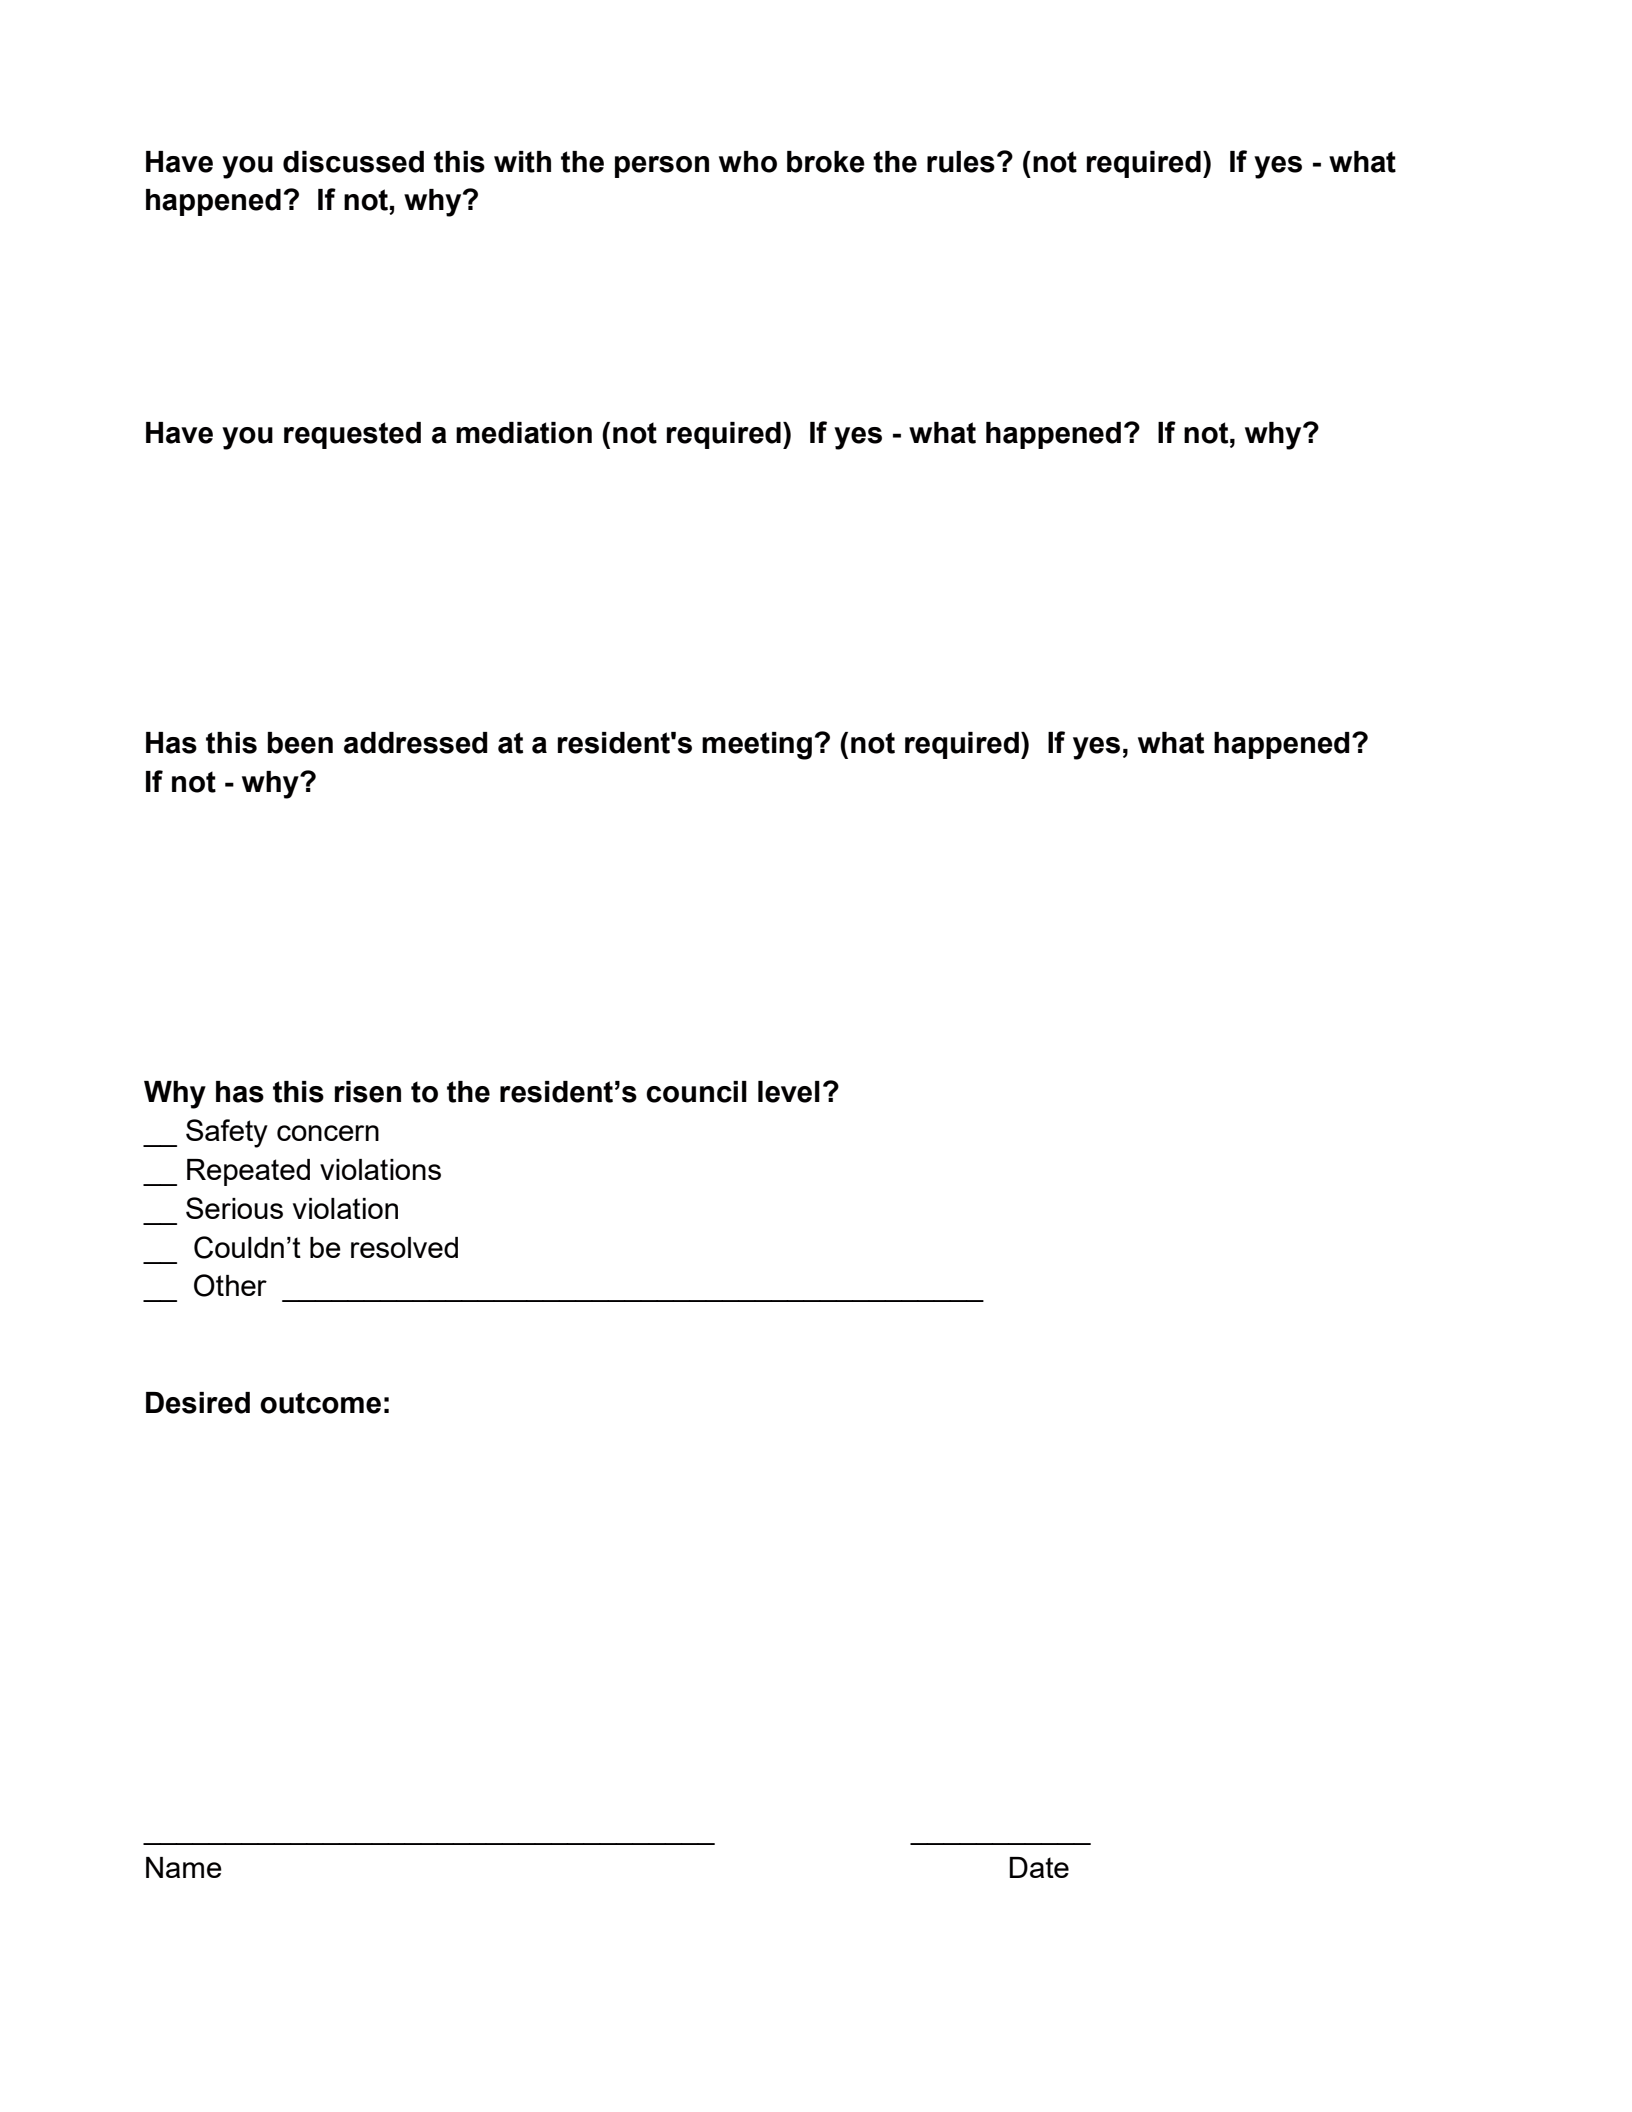  Describe the element at coordinates (300, 743) in the screenshot. I see `been` at that location.
